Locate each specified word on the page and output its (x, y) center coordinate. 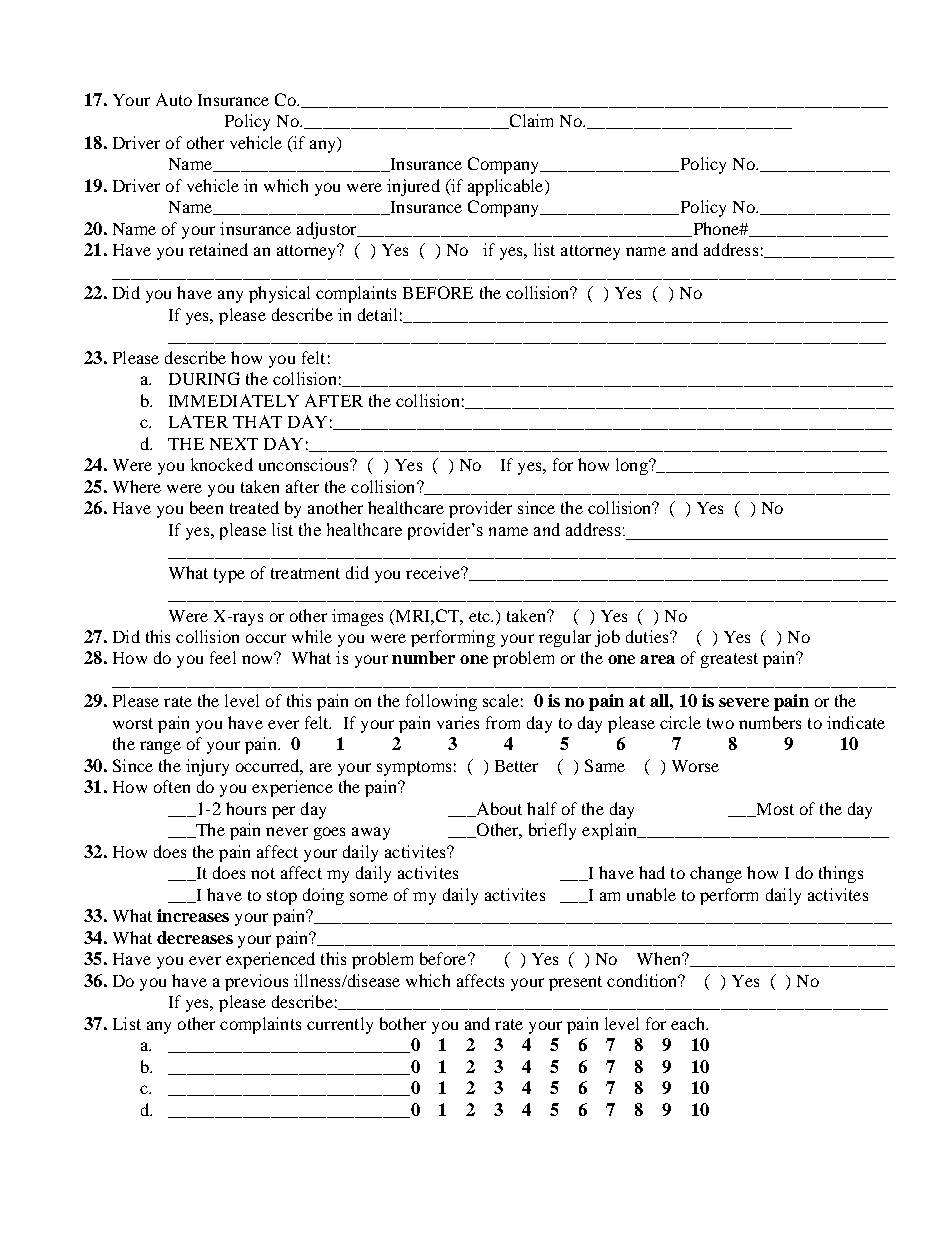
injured (413, 187)
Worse (695, 766)
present (575, 983)
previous (256, 982)
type (229, 575)
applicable (507, 187)
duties (648, 636)
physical (279, 294)
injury (207, 767)
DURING (204, 378)
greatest (729, 660)
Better (516, 766)
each (689, 1023)
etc (480, 616)
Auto (174, 99)
